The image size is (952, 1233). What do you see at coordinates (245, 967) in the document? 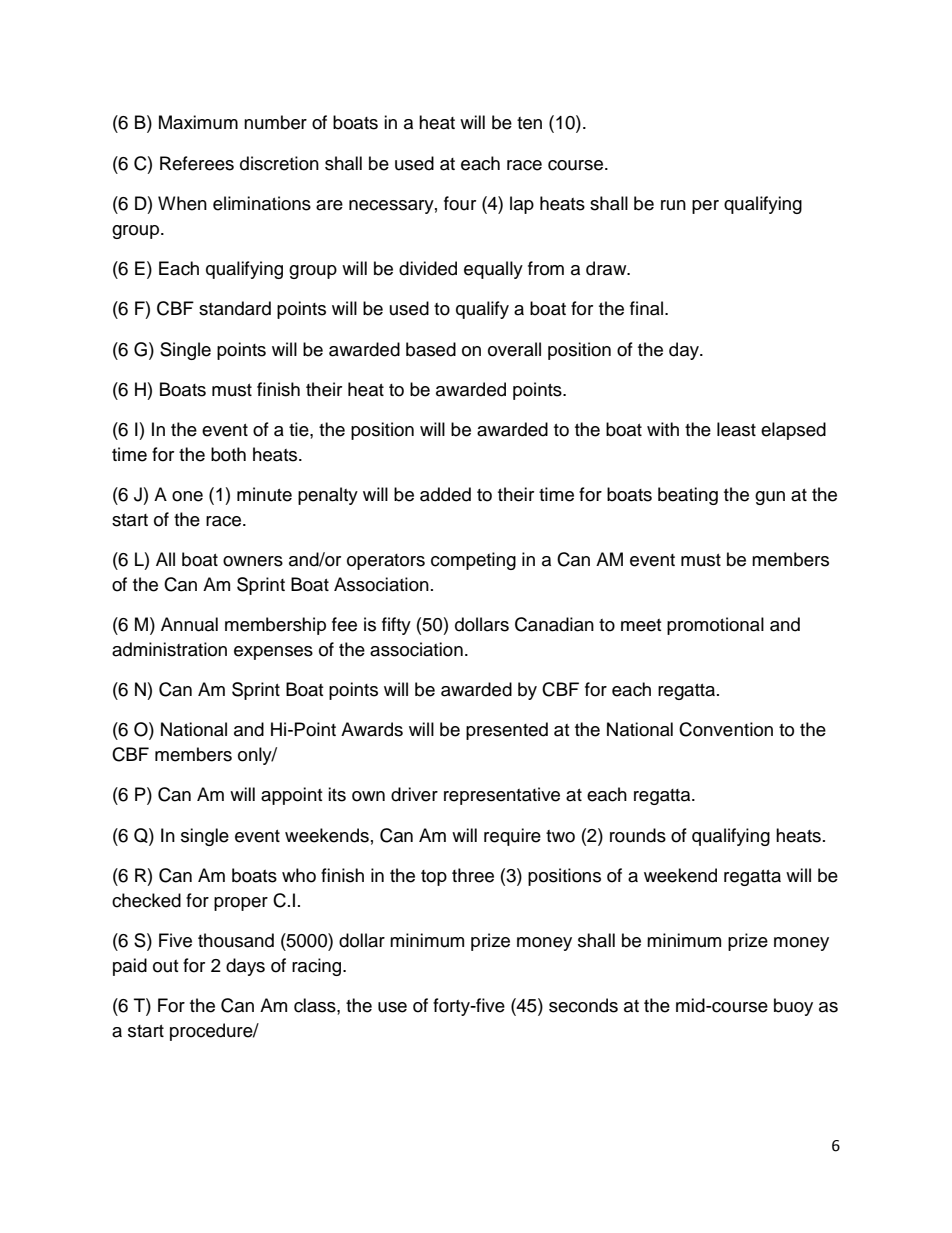
I see `days` at bounding box center [245, 967].
